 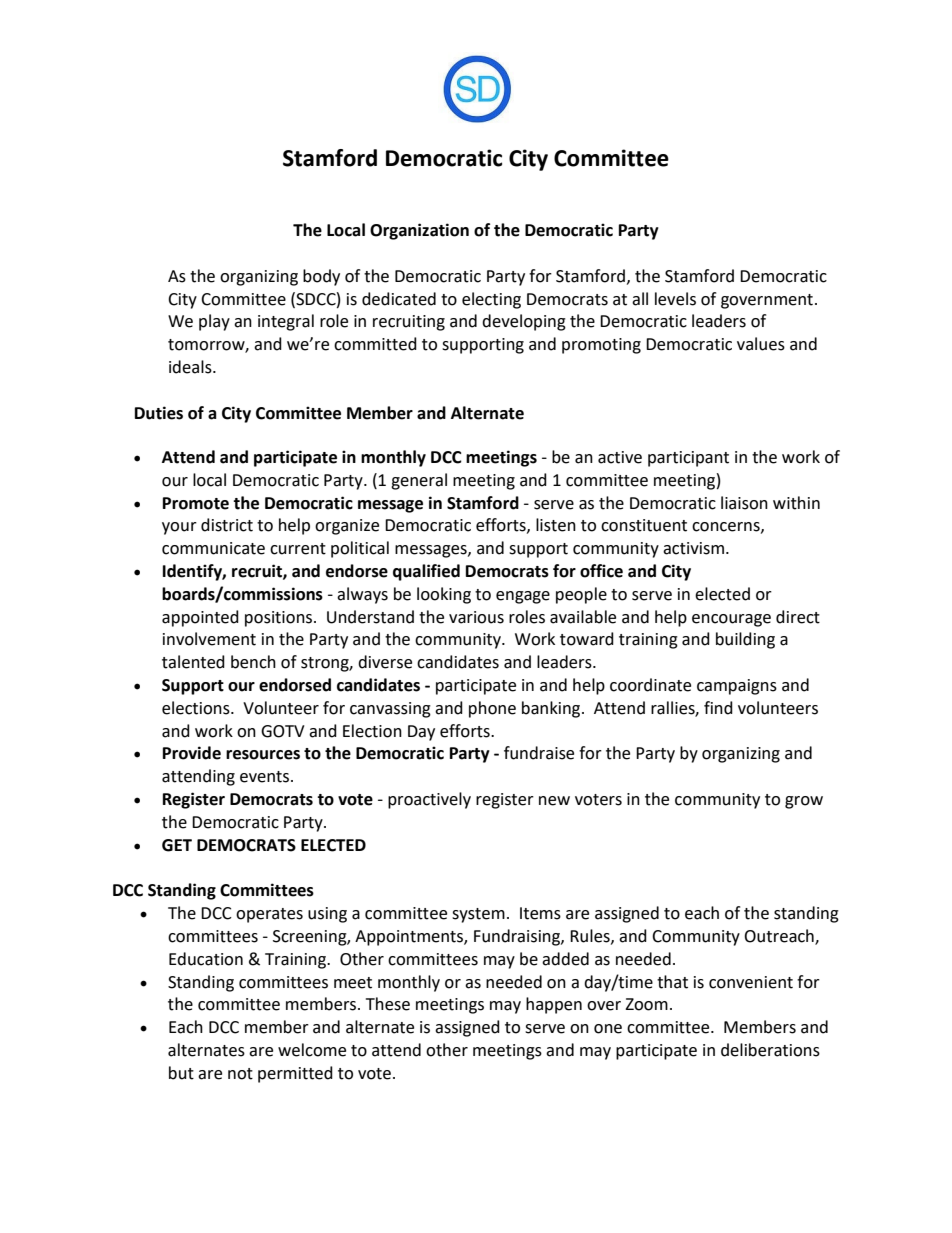 I want to click on levels, so click(x=675, y=299).
